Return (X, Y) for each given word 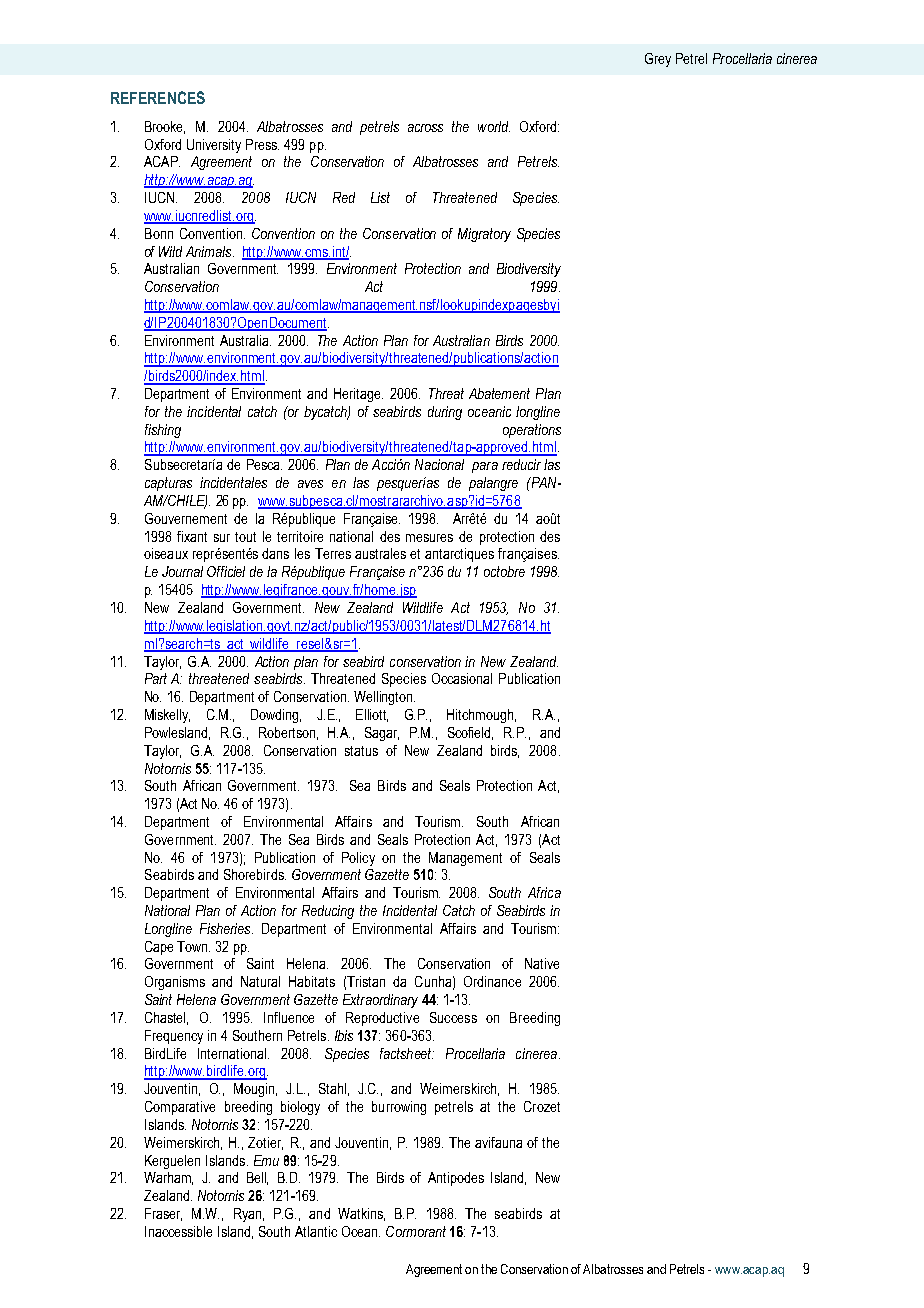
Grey (658, 60)
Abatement (499, 393)
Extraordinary (380, 1001)
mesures (429, 538)
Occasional (462, 678)
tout (245, 537)
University (214, 146)
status (361, 751)
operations (532, 431)
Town (193, 946)
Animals (210, 251)
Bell (257, 1178)
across (425, 128)
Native (542, 963)
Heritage (358, 395)
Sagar (382, 734)
